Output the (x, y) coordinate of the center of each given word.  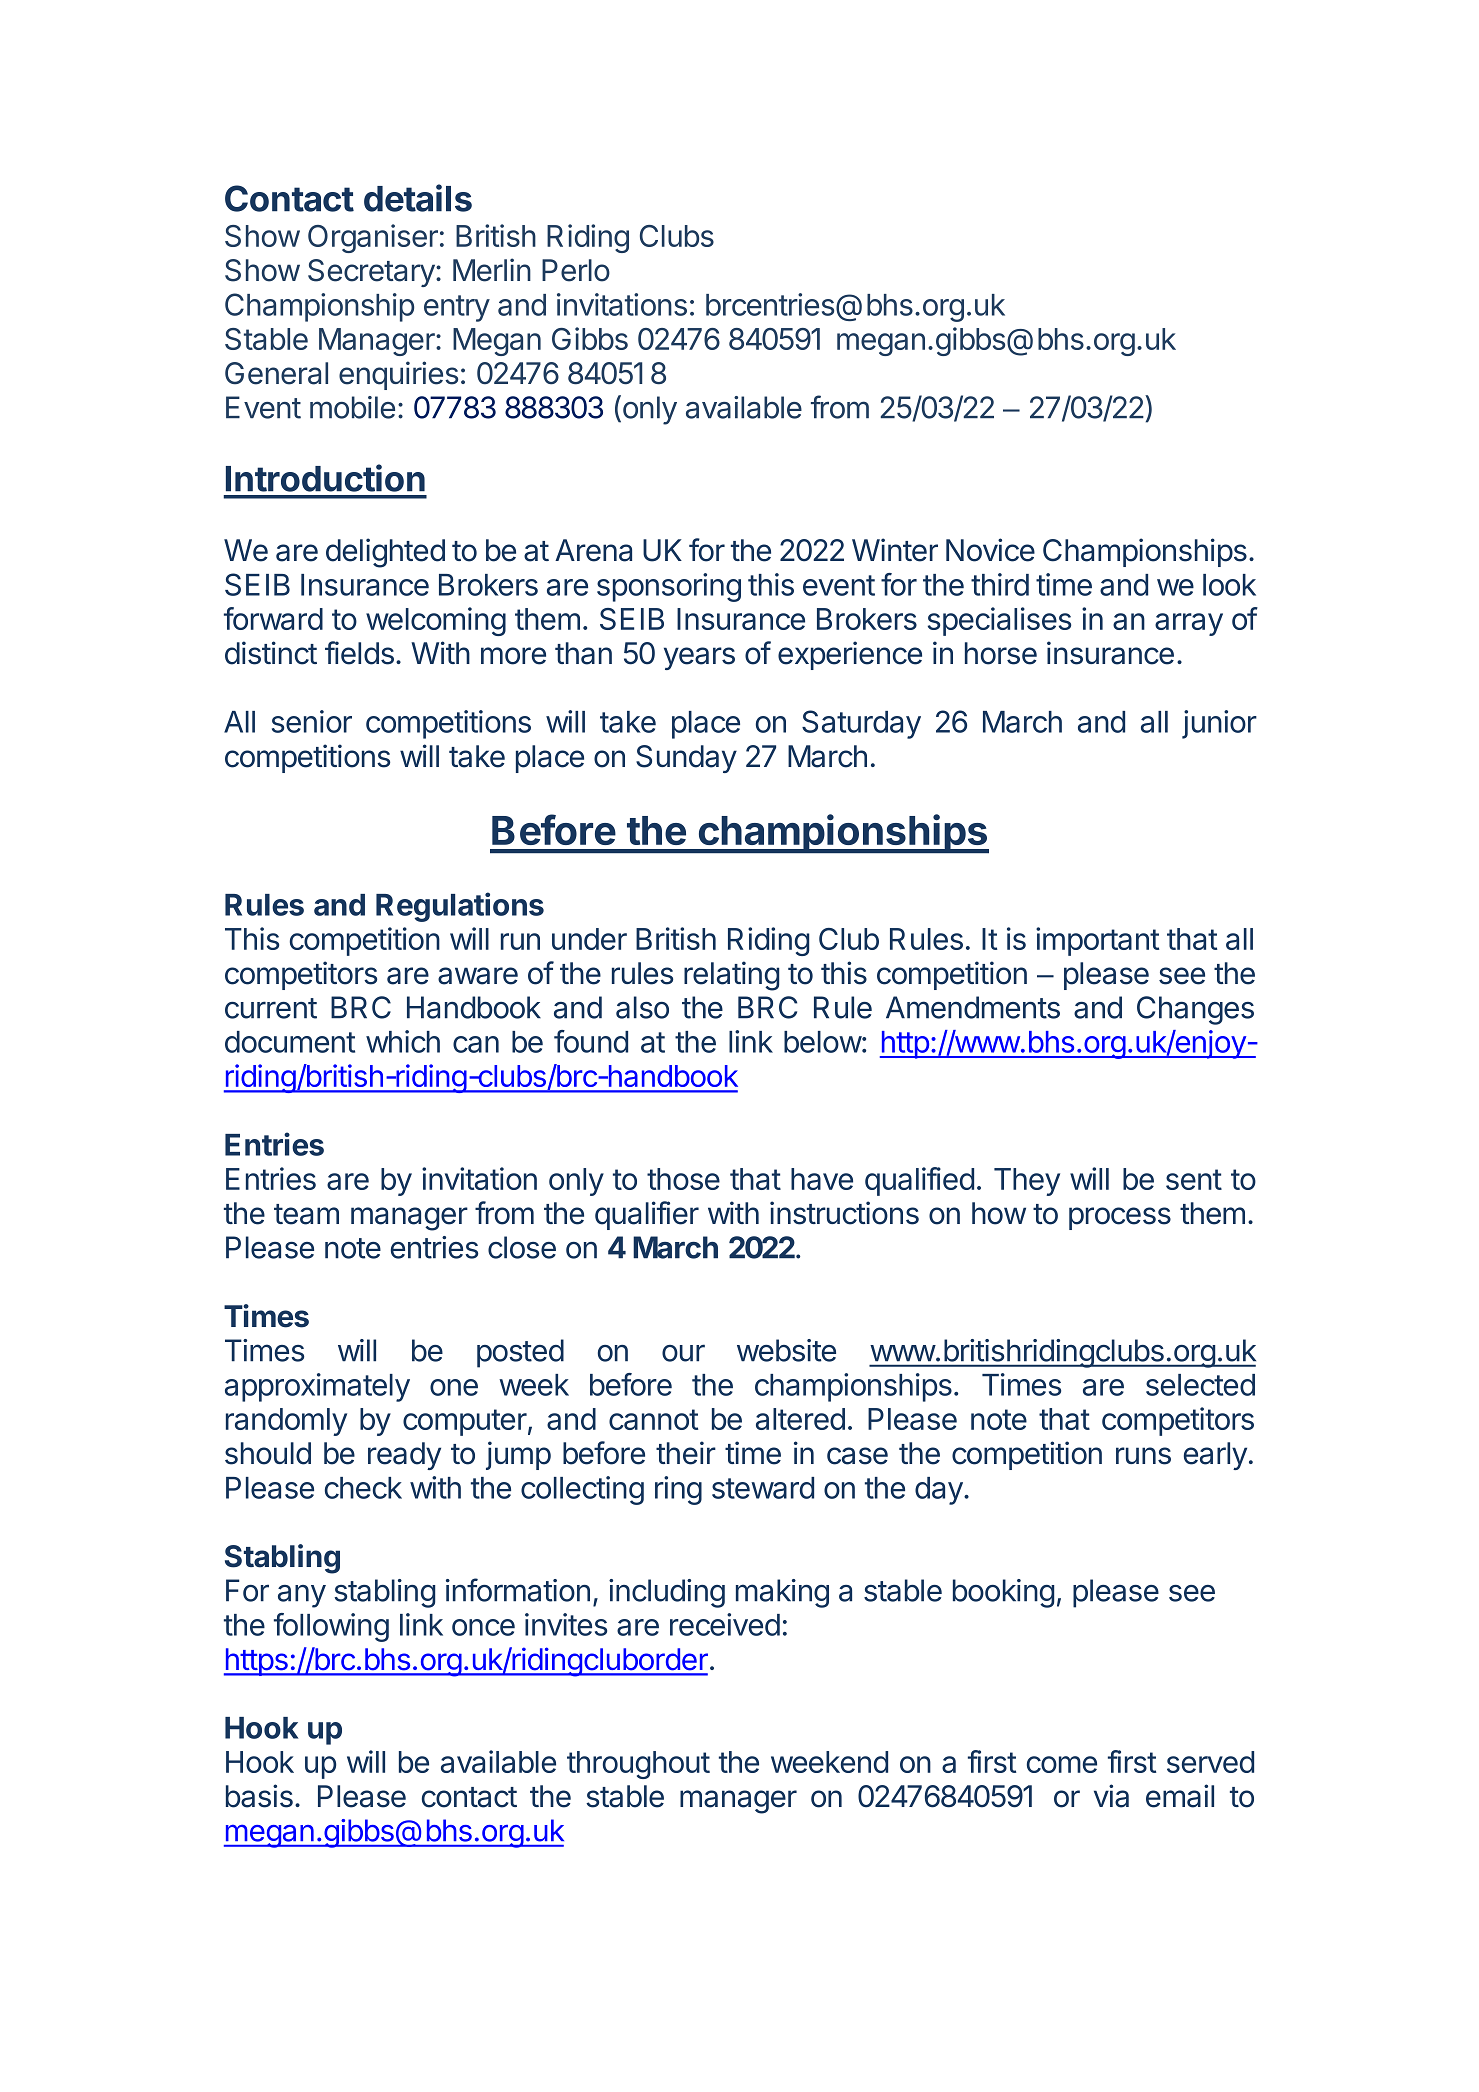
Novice (990, 550)
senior (312, 721)
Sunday (686, 759)
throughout (638, 1765)
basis (259, 1796)
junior (1219, 724)
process (1120, 1218)
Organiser (373, 238)
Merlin (492, 270)
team (306, 1214)
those (683, 1179)
